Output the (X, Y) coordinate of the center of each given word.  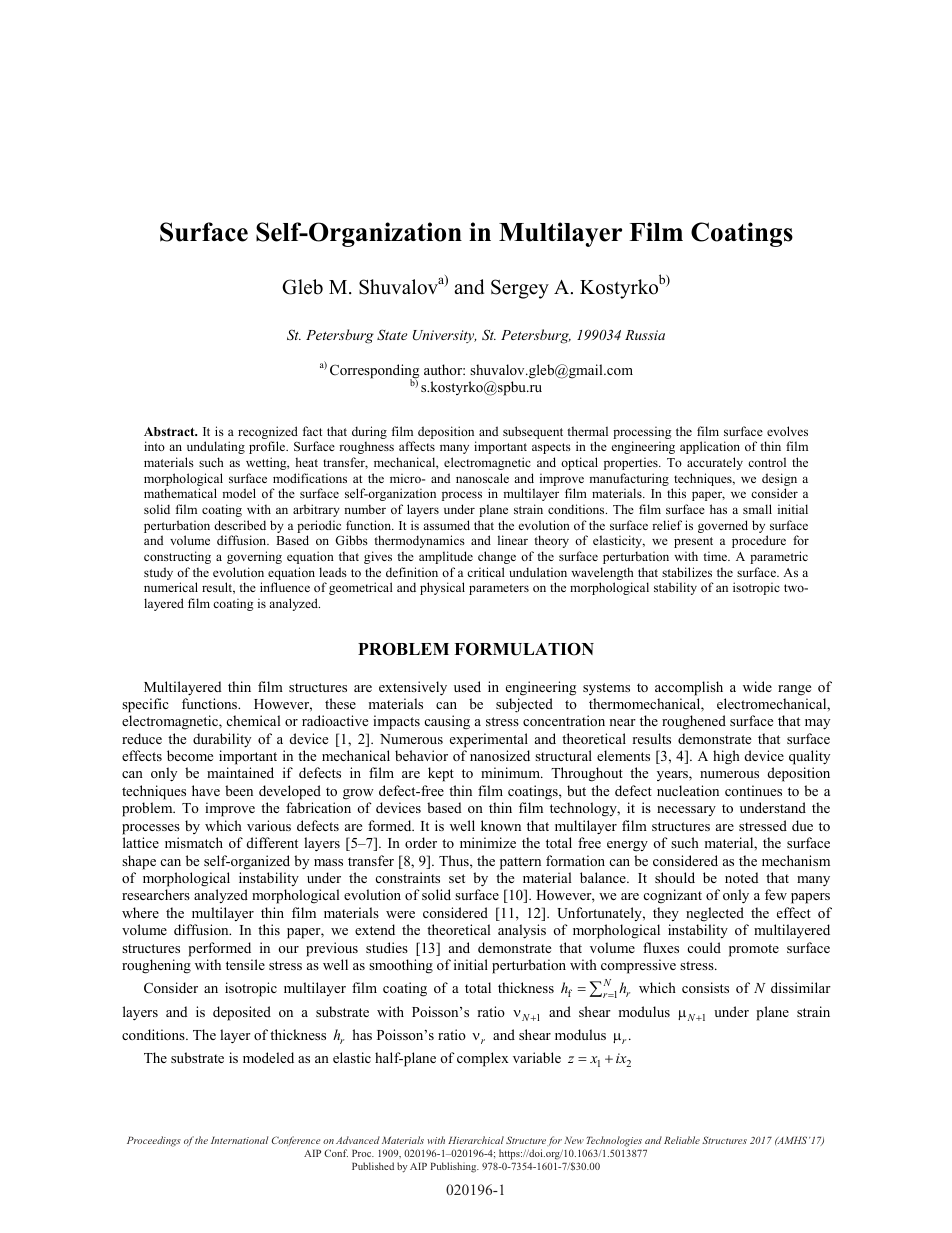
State (392, 335)
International (239, 1140)
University (444, 336)
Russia (645, 335)
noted (742, 877)
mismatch (194, 842)
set (457, 878)
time (716, 556)
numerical (171, 587)
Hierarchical (476, 1140)
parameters (499, 589)
